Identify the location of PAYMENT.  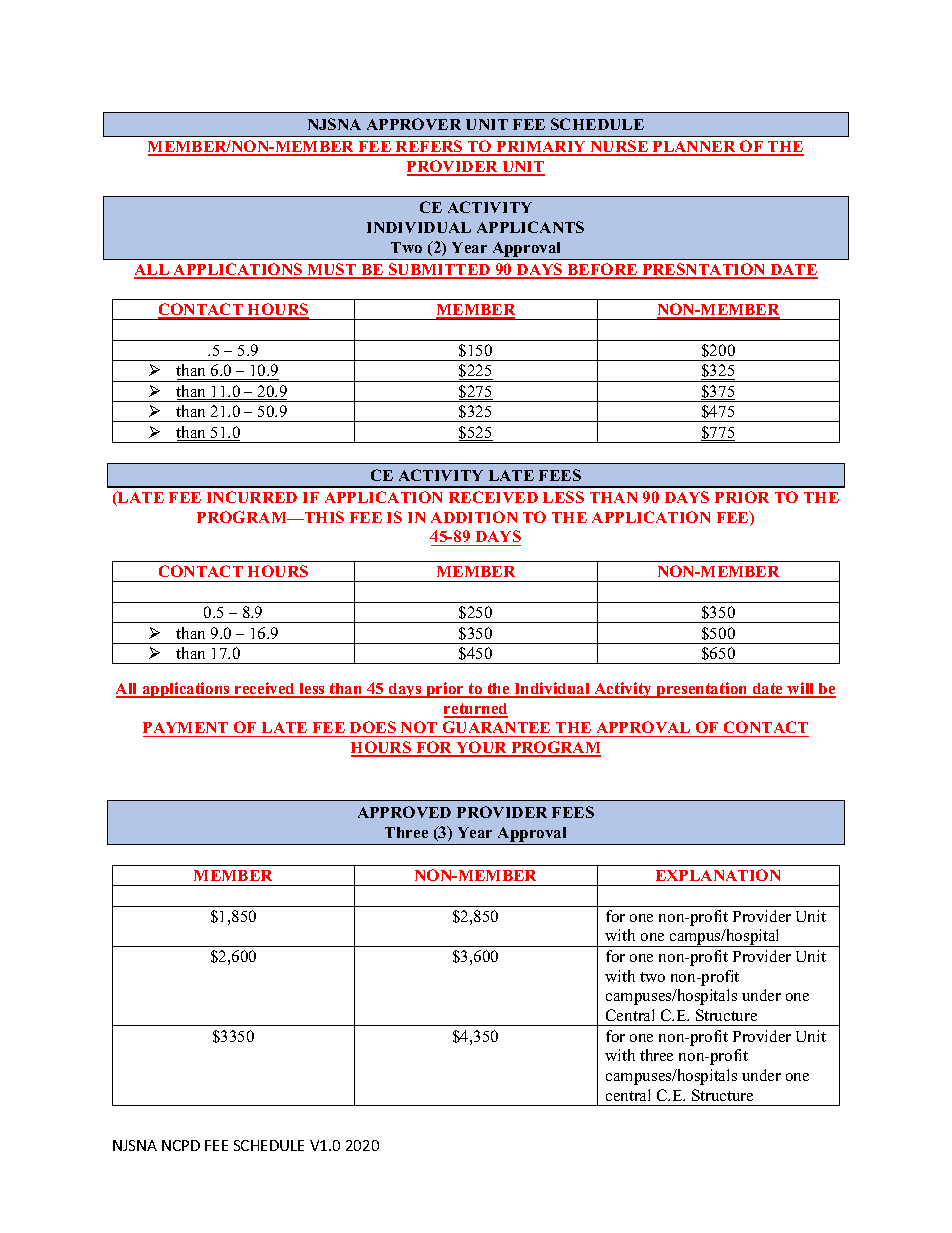
(185, 727).
